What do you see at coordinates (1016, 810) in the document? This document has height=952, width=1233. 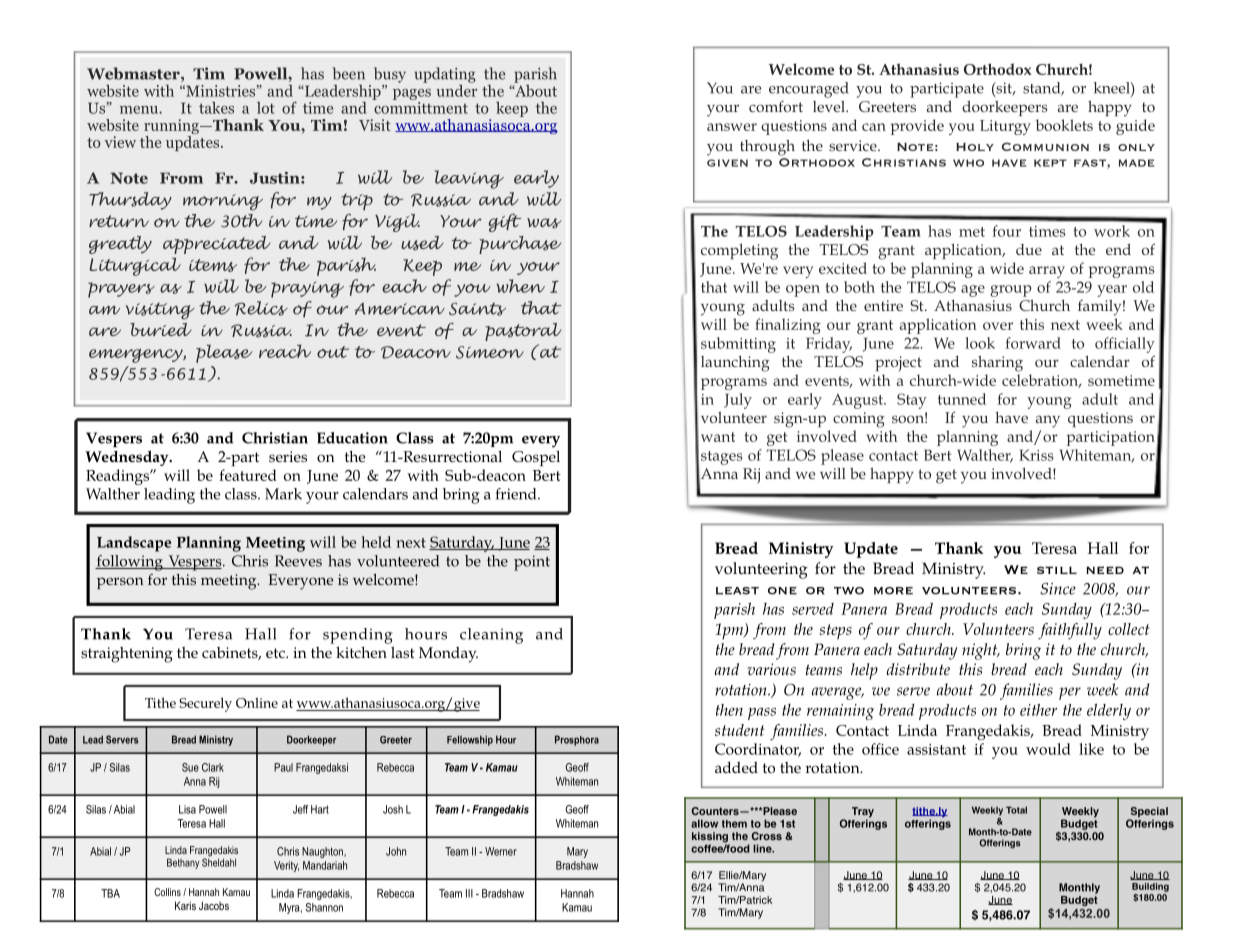 I see `Total` at bounding box center [1016, 810].
